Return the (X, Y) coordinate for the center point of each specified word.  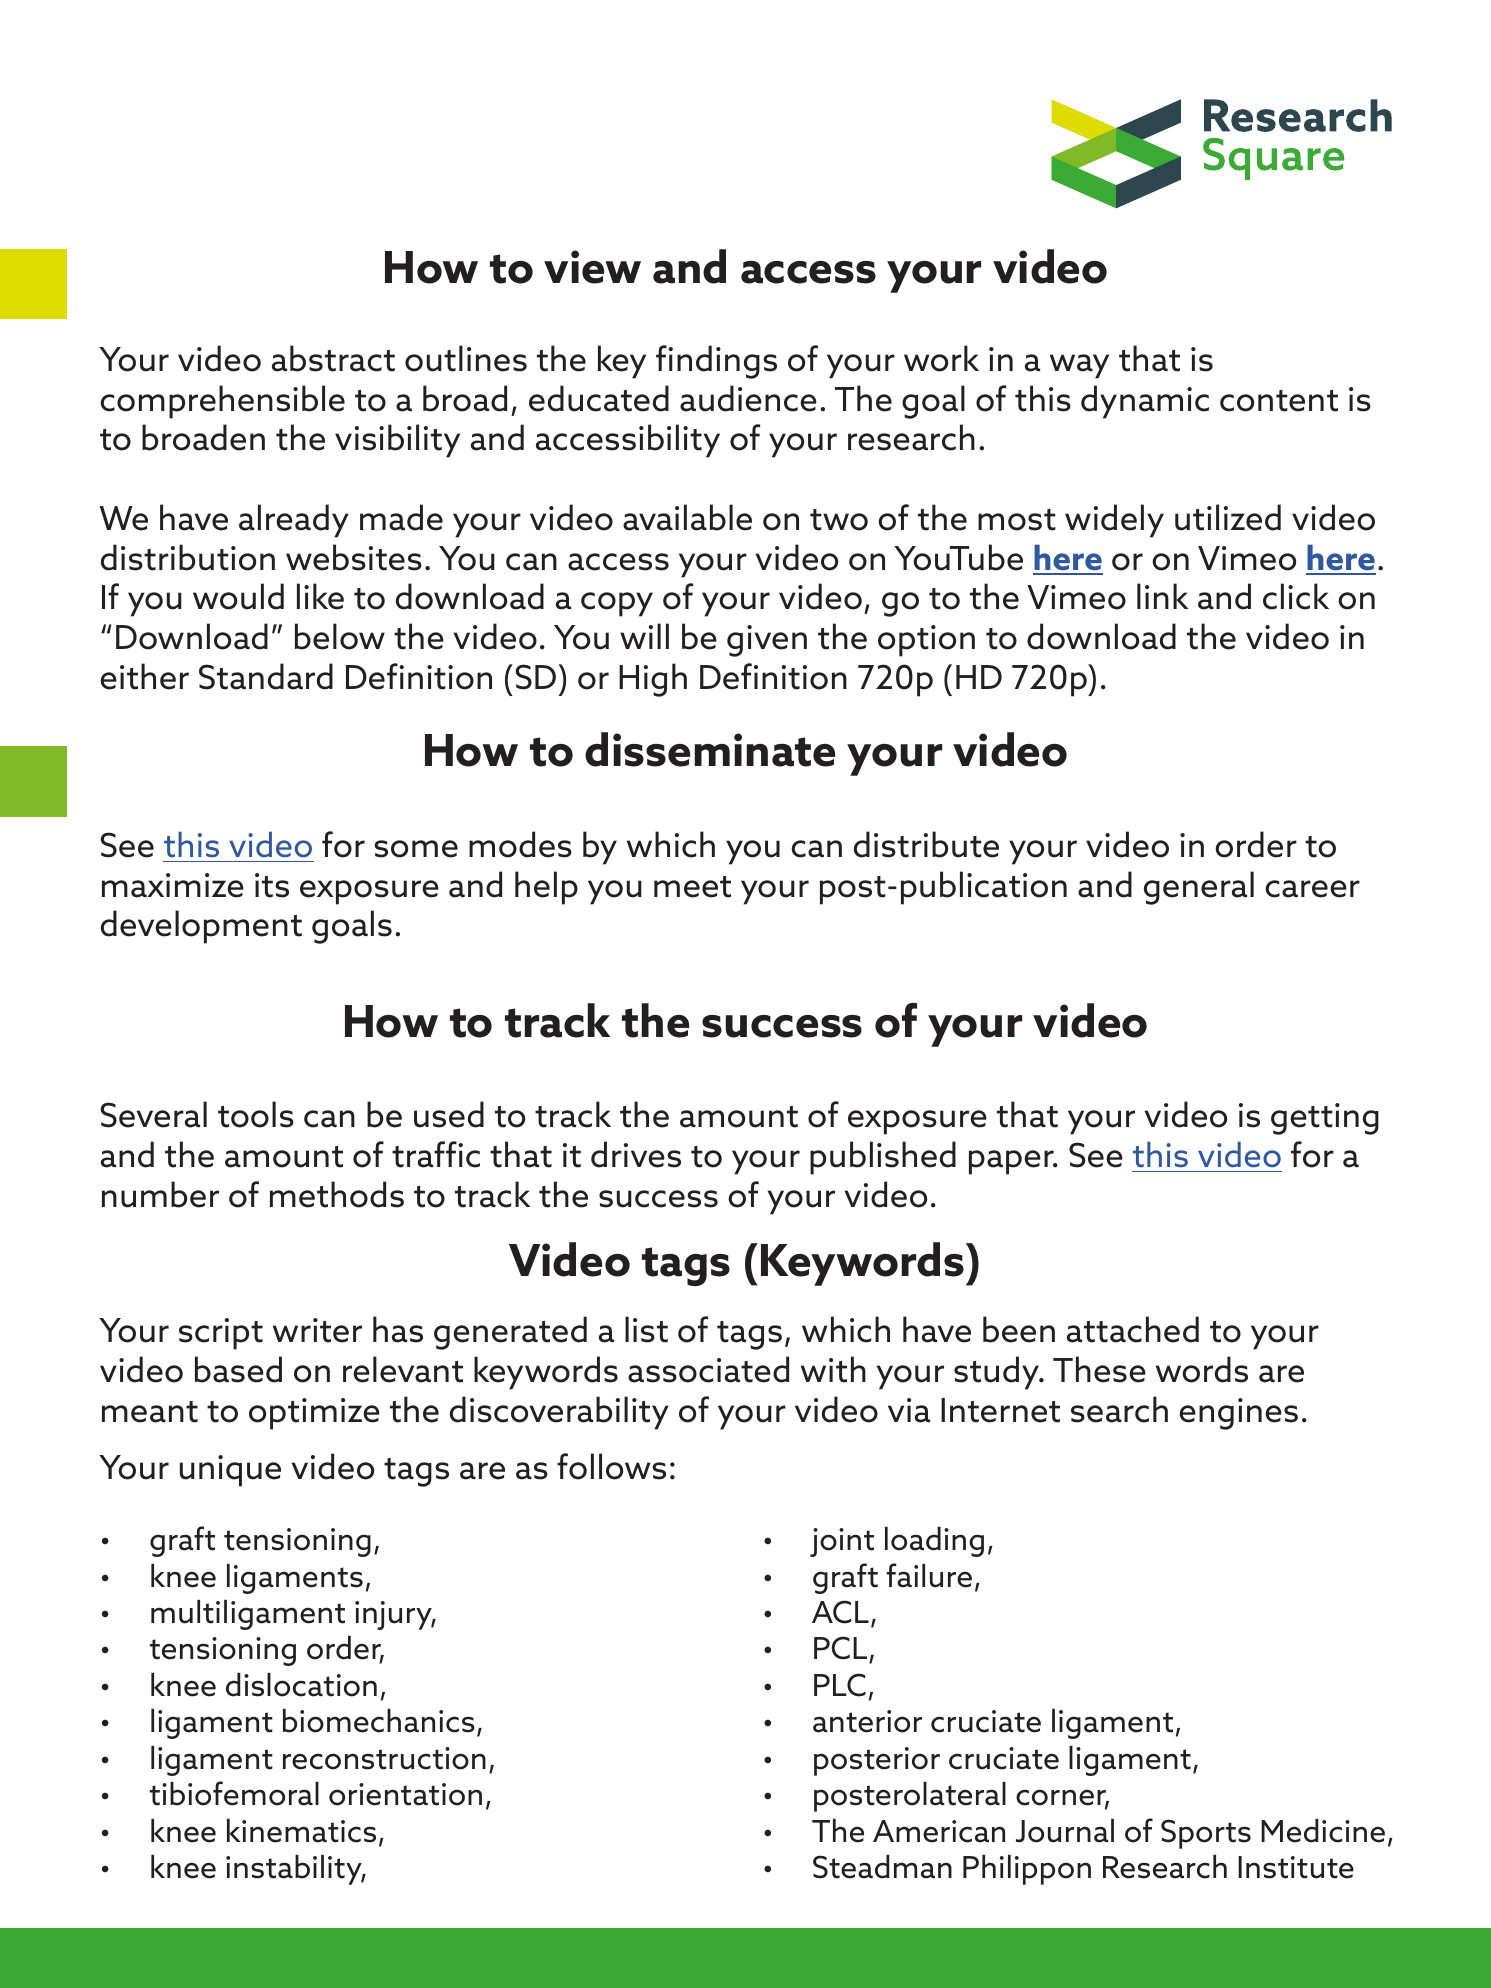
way (1079, 366)
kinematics (301, 1831)
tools (256, 1114)
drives (636, 1154)
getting (1325, 1119)
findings (716, 362)
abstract (333, 358)
